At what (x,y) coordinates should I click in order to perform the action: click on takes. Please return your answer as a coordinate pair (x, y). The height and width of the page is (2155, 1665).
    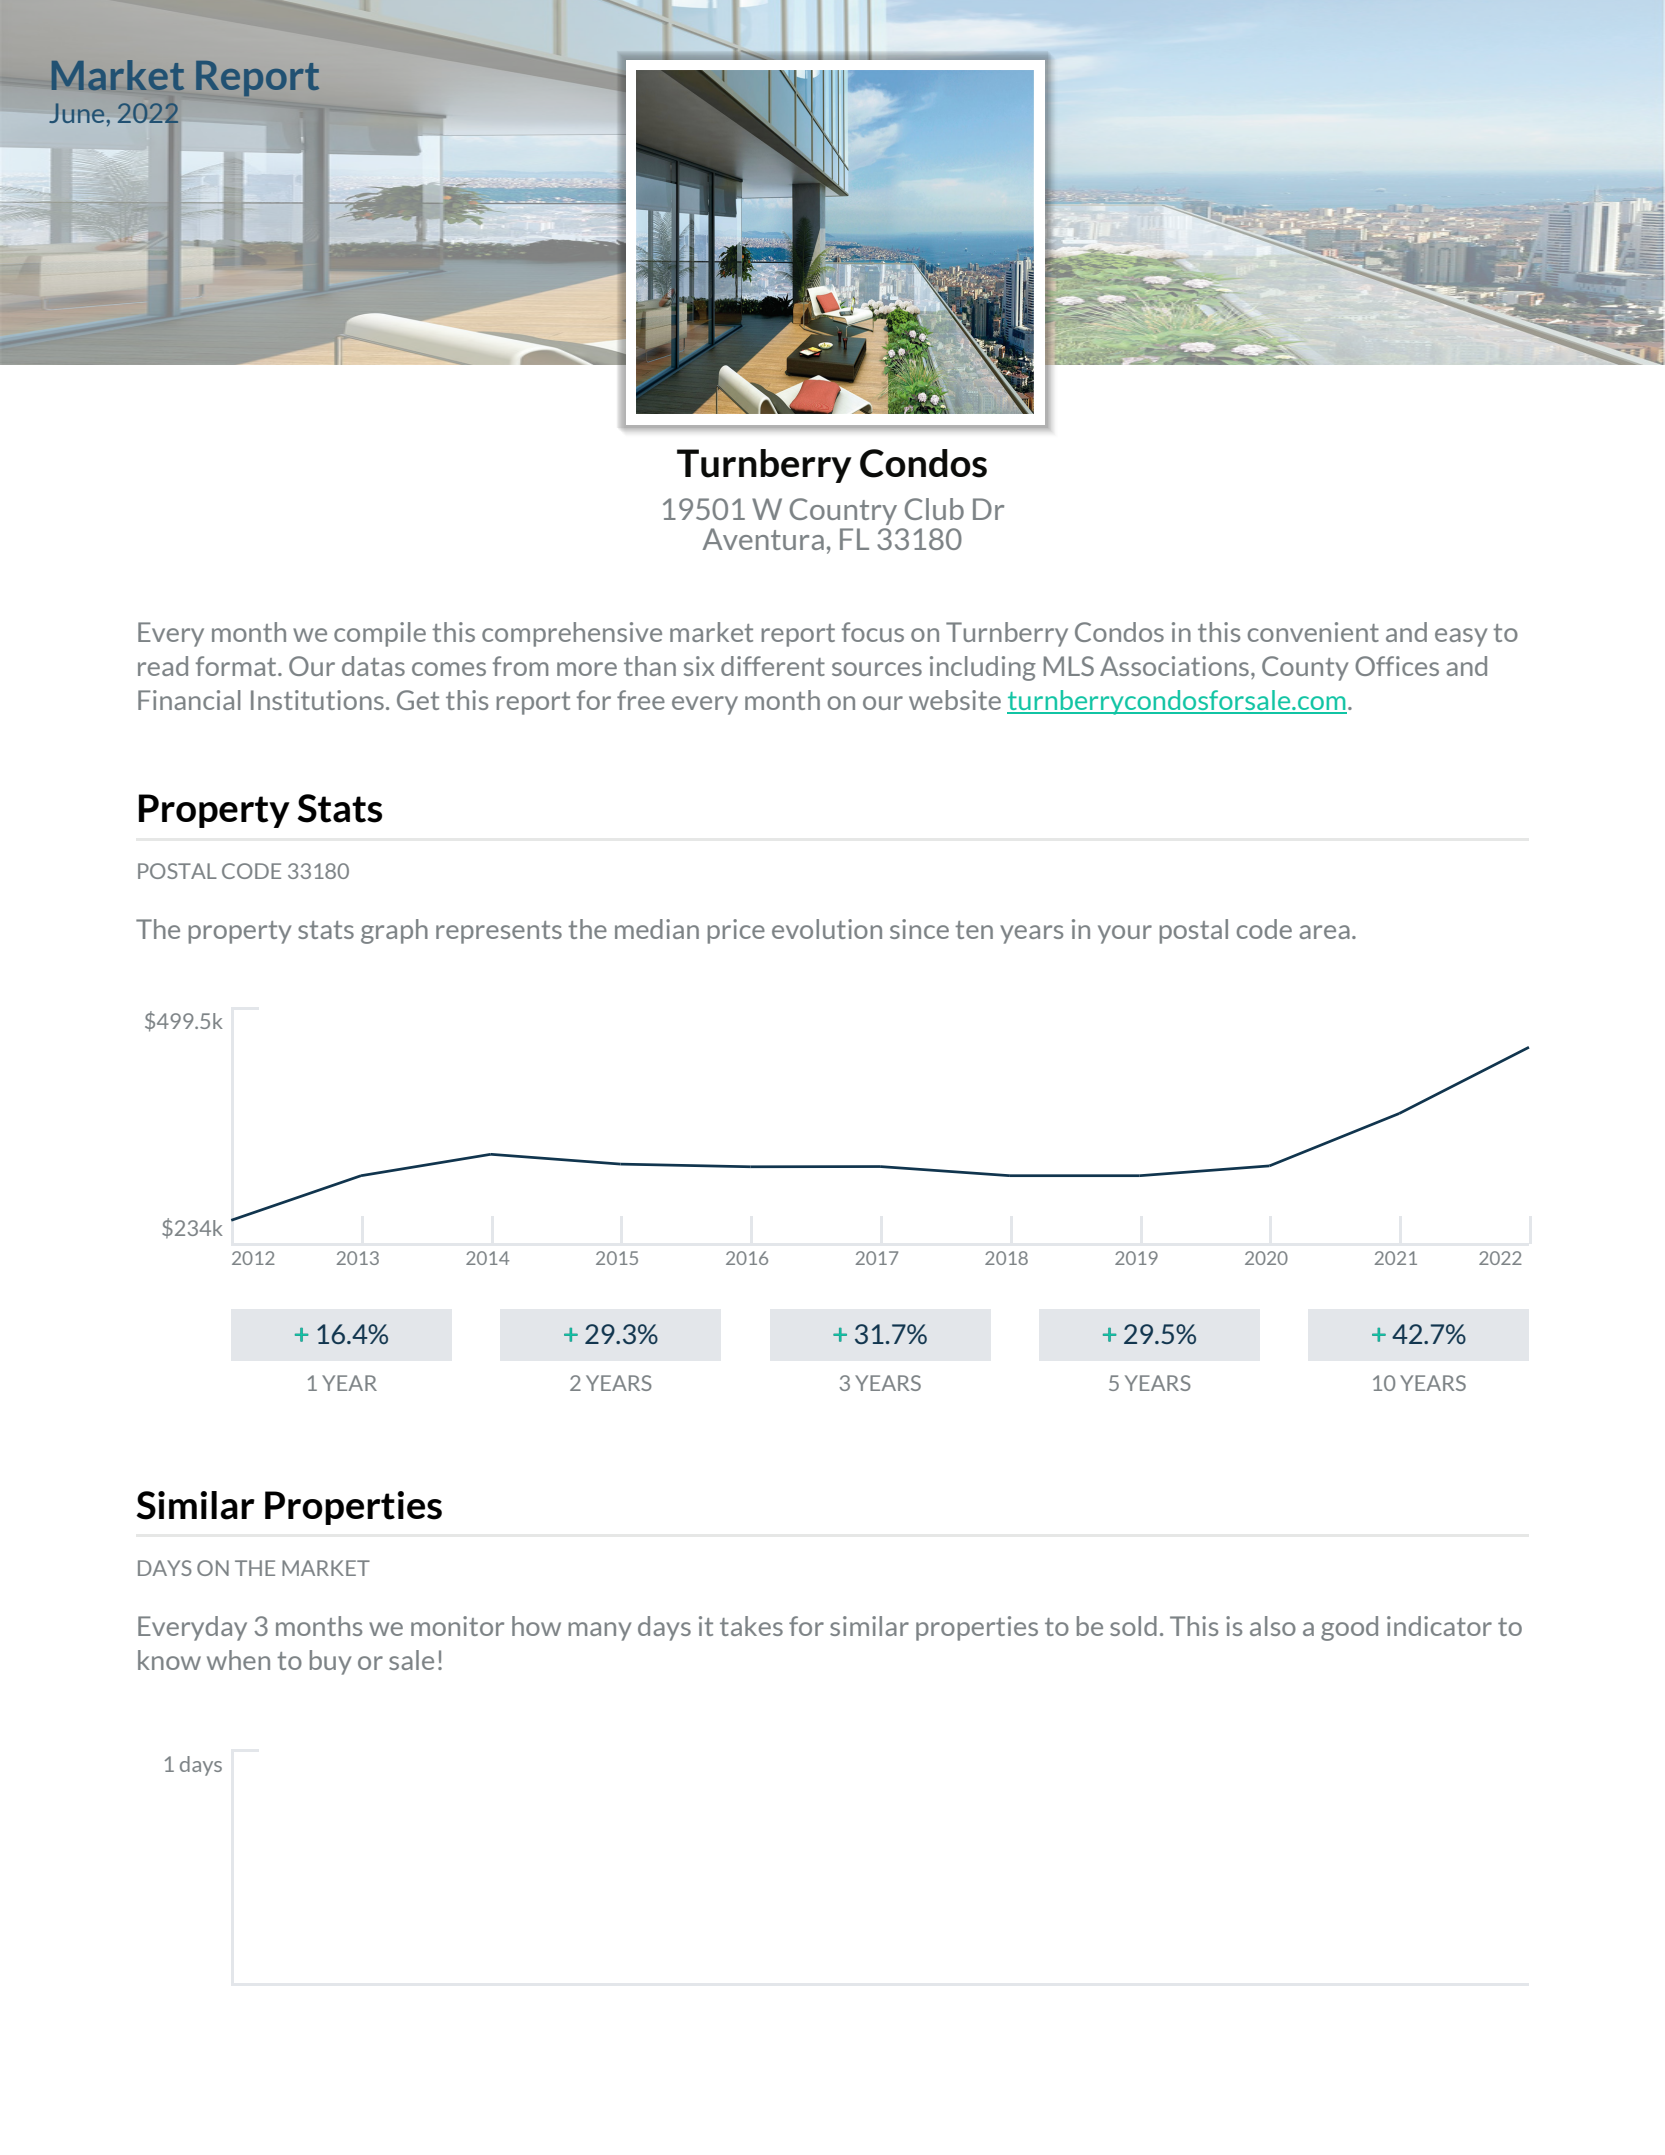
    Looking at the image, I should click on (751, 1626).
